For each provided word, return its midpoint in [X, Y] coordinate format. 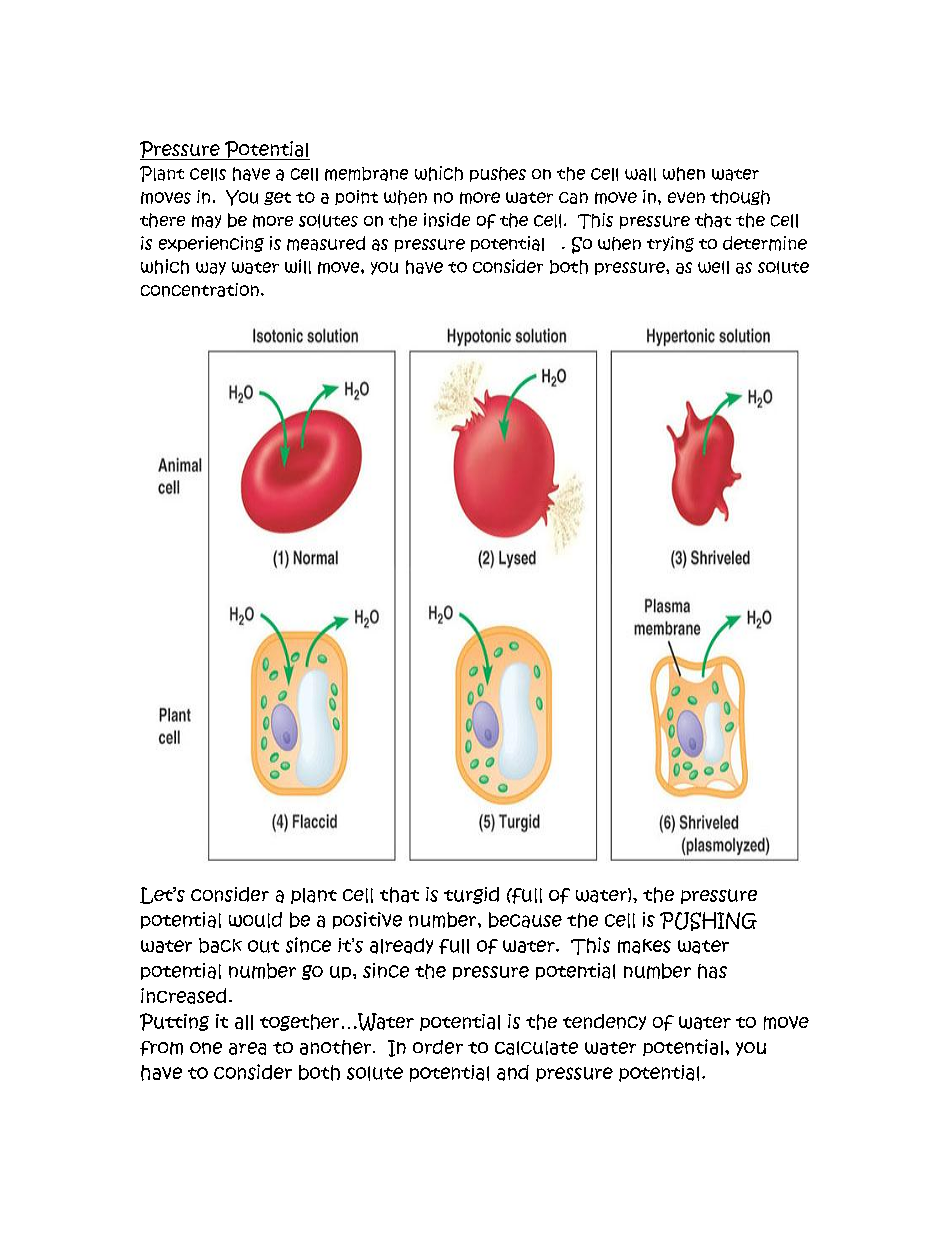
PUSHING [708, 921]
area [247, 1048]
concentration [200, 290]
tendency [604, 1022]
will [298, 266]
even [686, 197]
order [438, 1047]
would [255, 920]
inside [447, 220]
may [206, 221]
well [713, 267]
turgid [471, 895]
